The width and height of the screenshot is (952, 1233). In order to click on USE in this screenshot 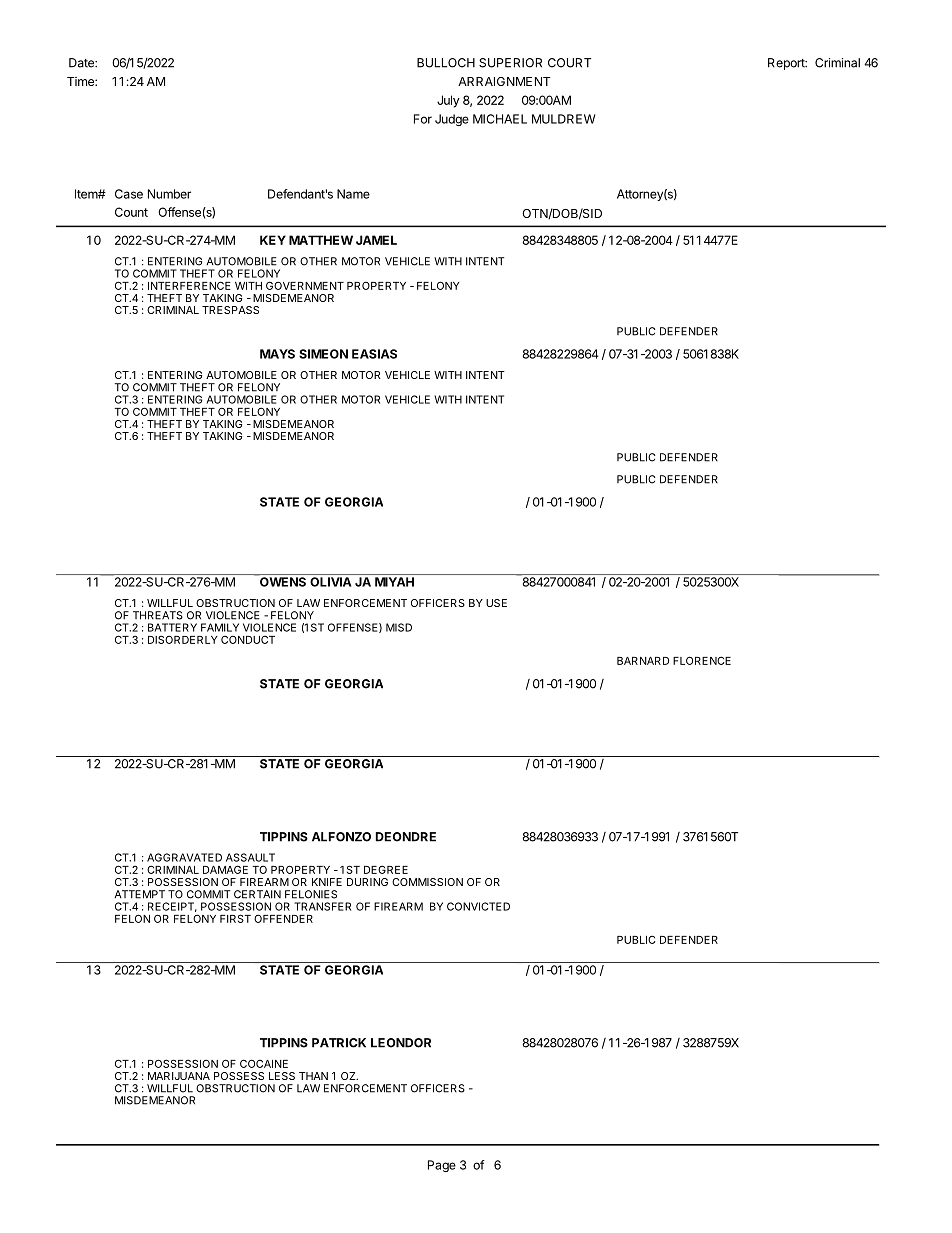, I will do `click(496, 603)`.
